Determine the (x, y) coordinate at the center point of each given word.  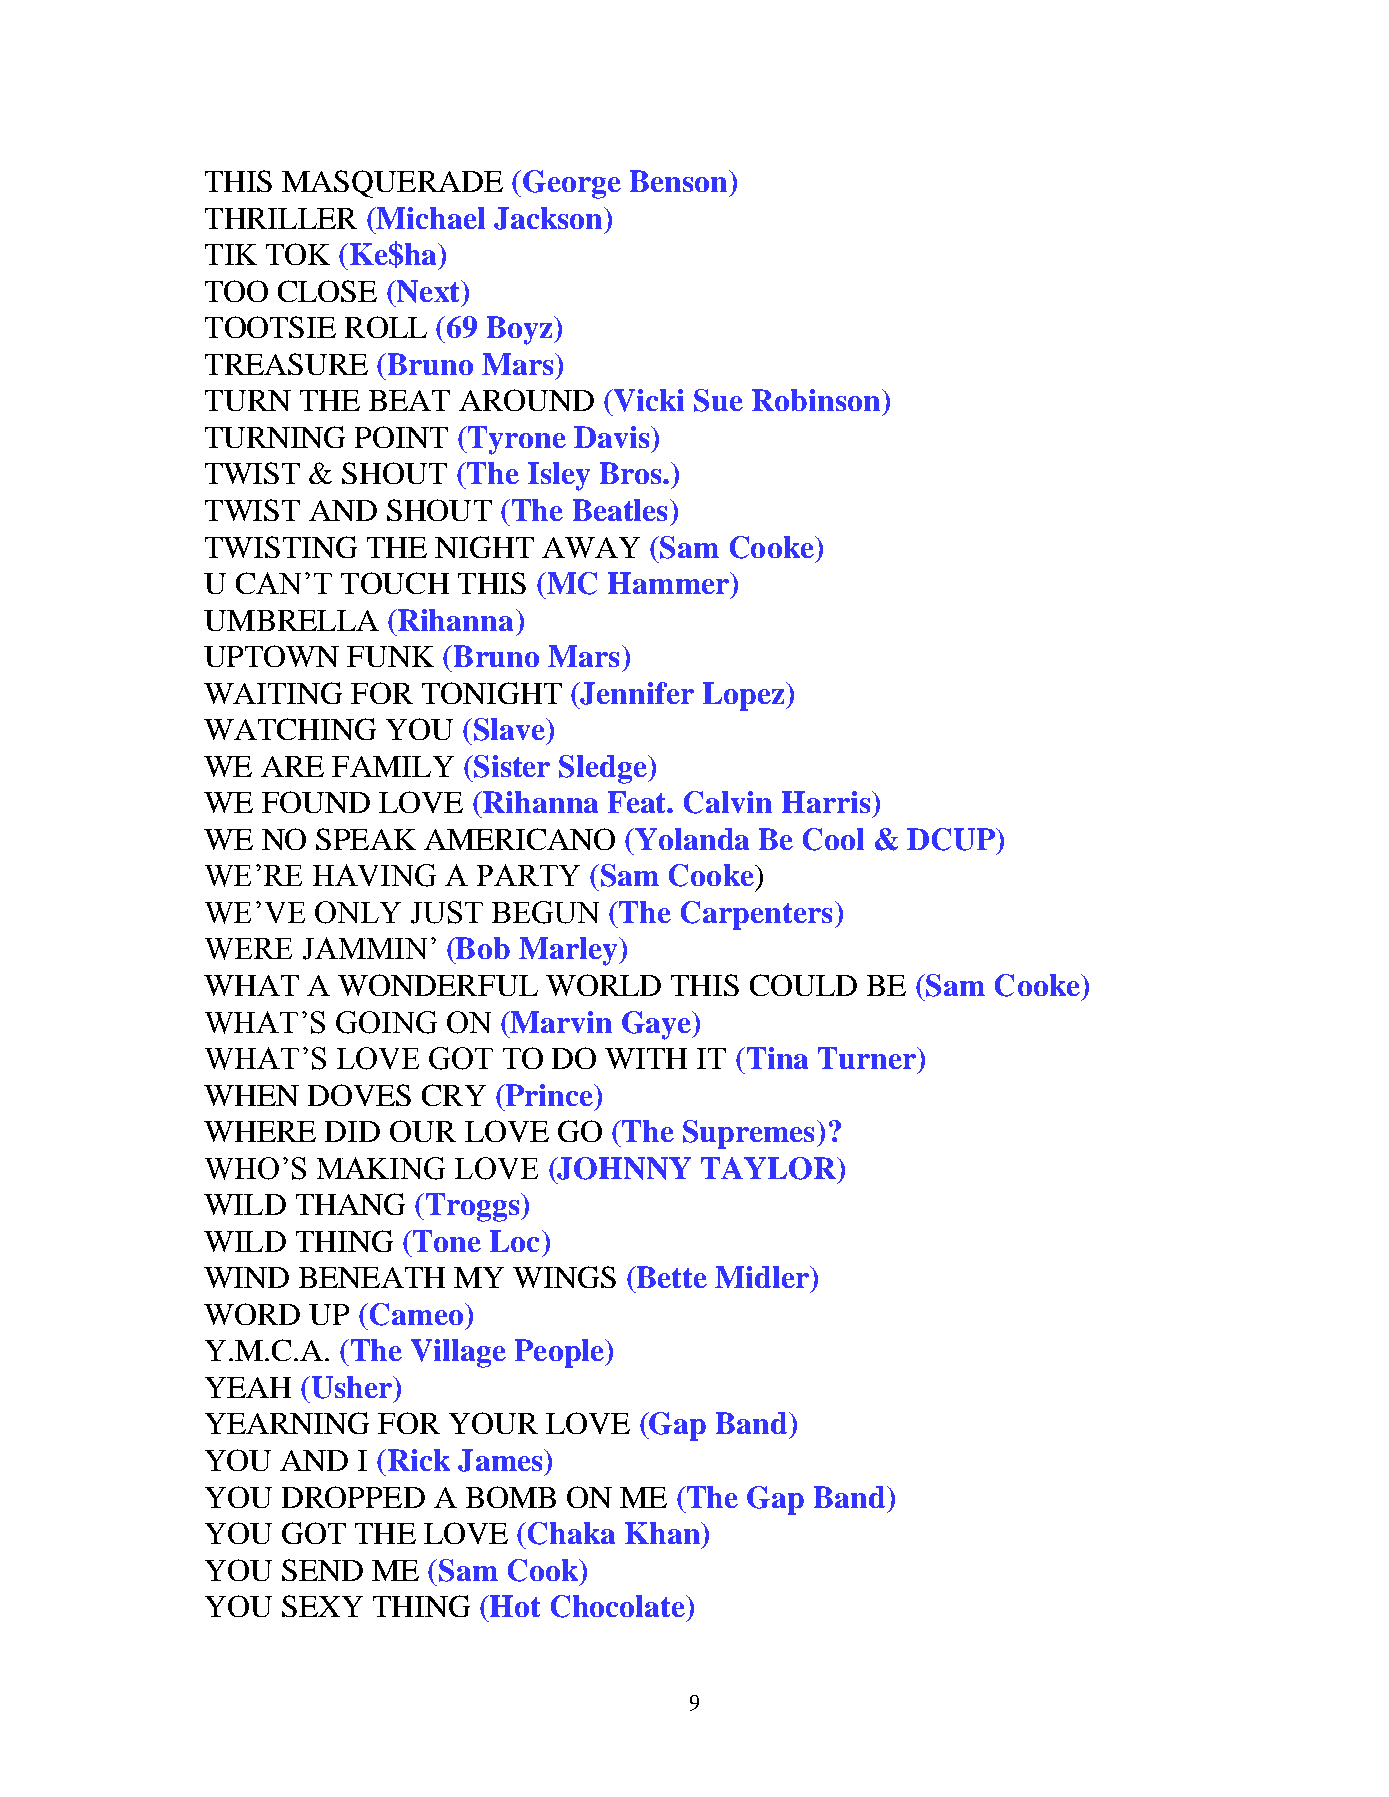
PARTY (528, 875)
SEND (322, 1570)
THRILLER (281, 218)
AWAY (591, 547)
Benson (680, 181)
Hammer (669, 583)
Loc (516, 1241)
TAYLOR (770, 1168)
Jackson (549, 218)
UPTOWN (271, 656)
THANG (350, 1204)
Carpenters (756, 915)
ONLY (358, 912)
